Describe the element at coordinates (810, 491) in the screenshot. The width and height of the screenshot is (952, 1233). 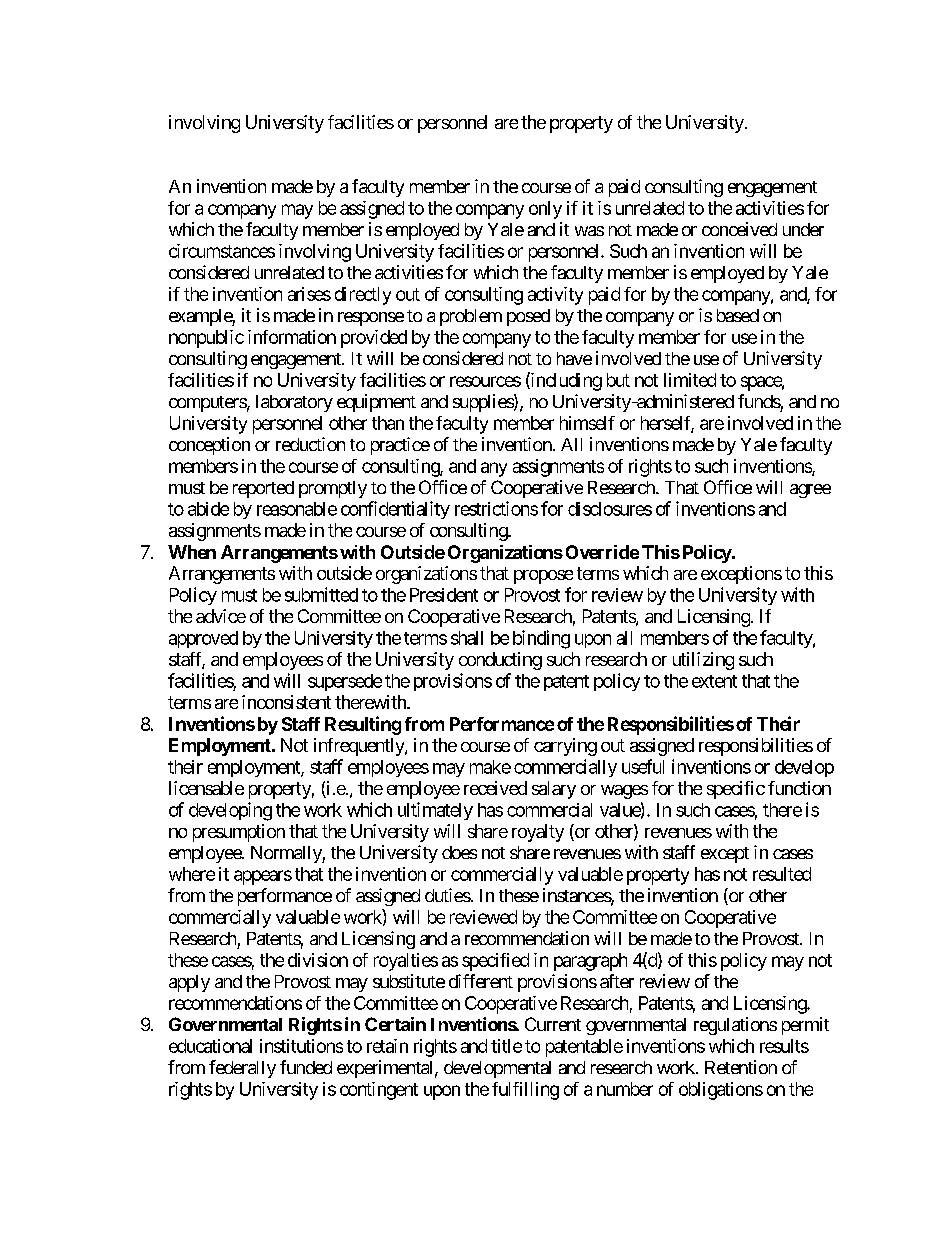
I see `agree` at that location.
